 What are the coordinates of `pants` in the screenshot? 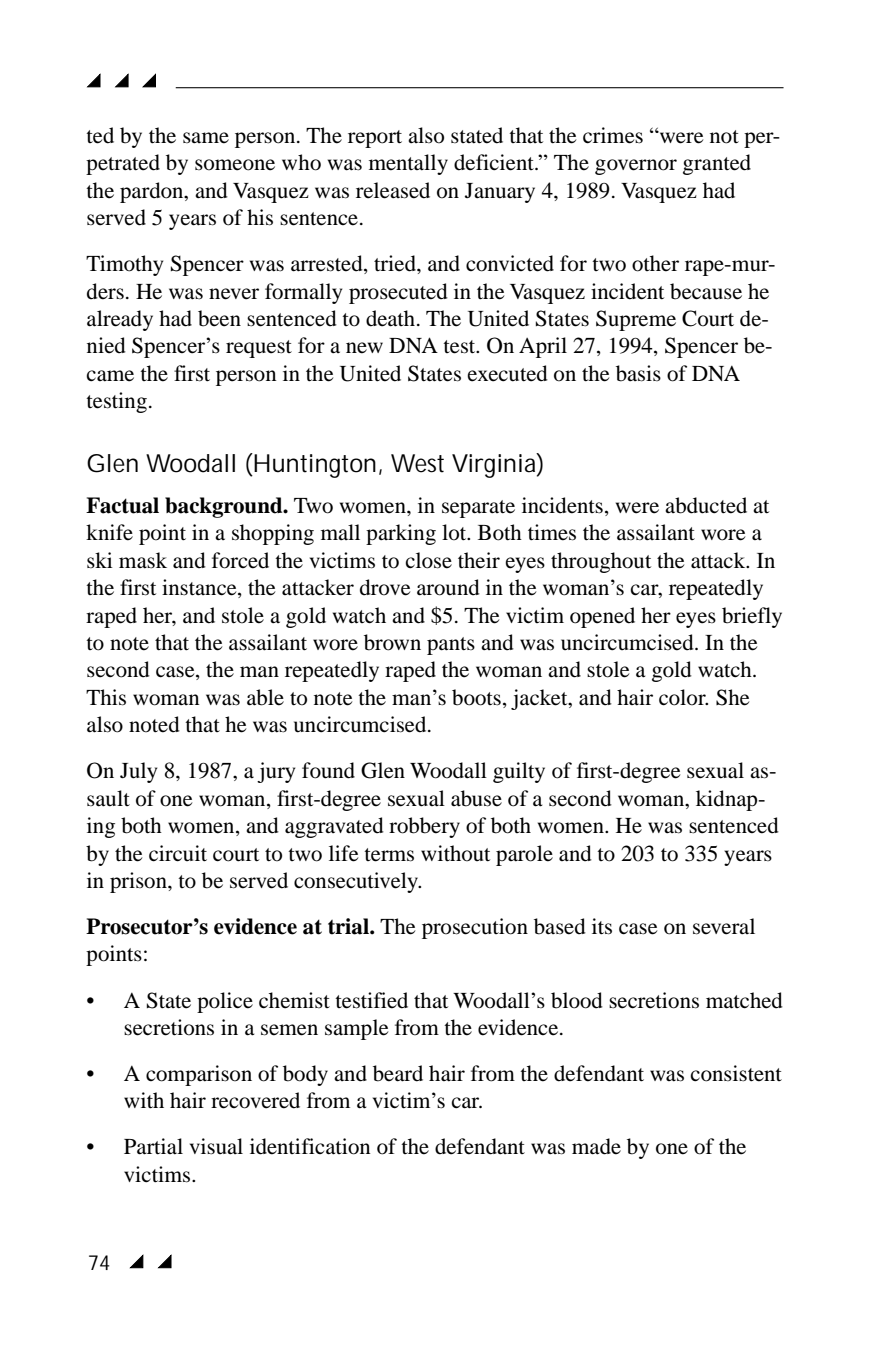 It's located at (451, 646).
